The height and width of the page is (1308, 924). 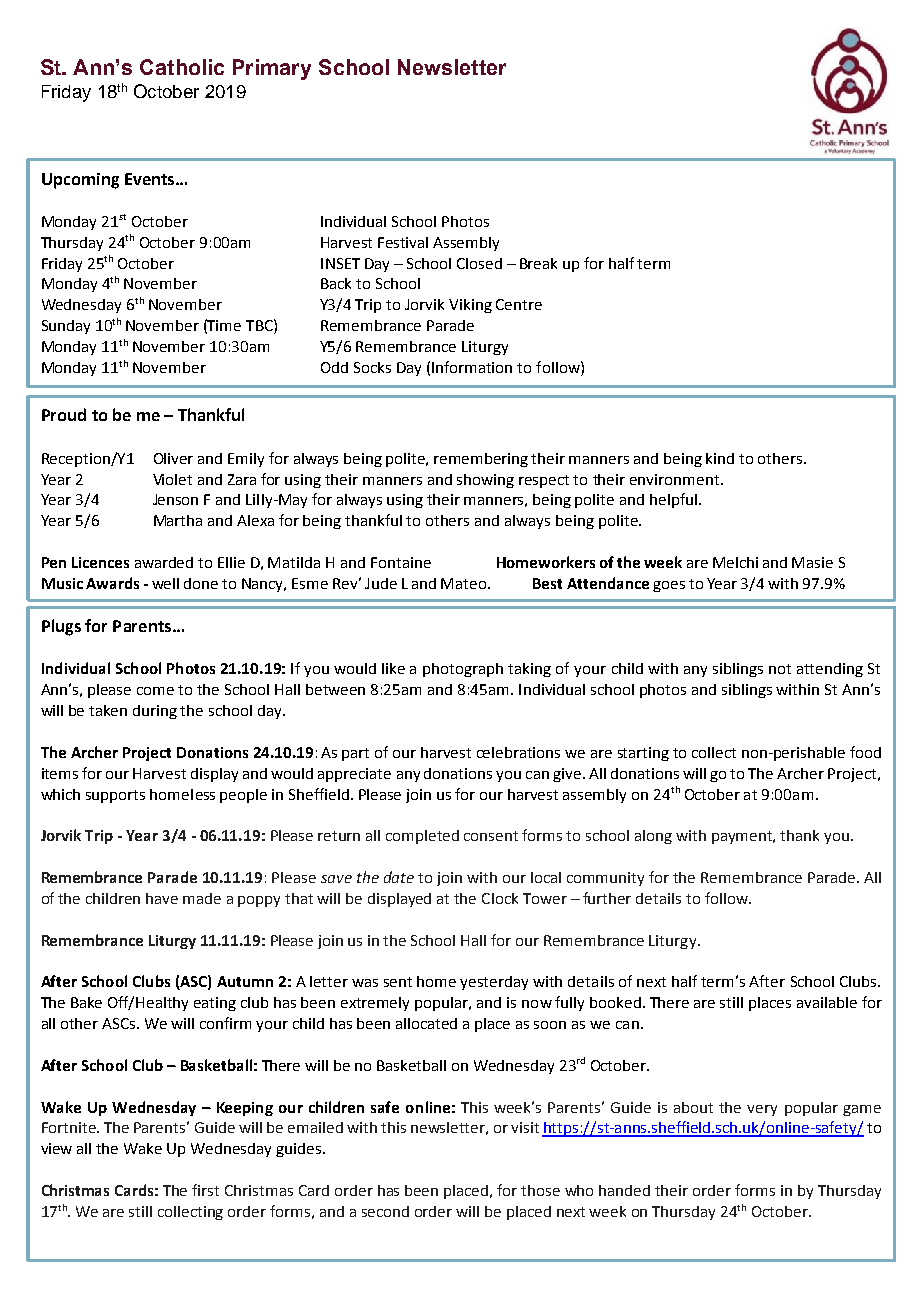 I want to click on very, so click(x=762, y=1110).
